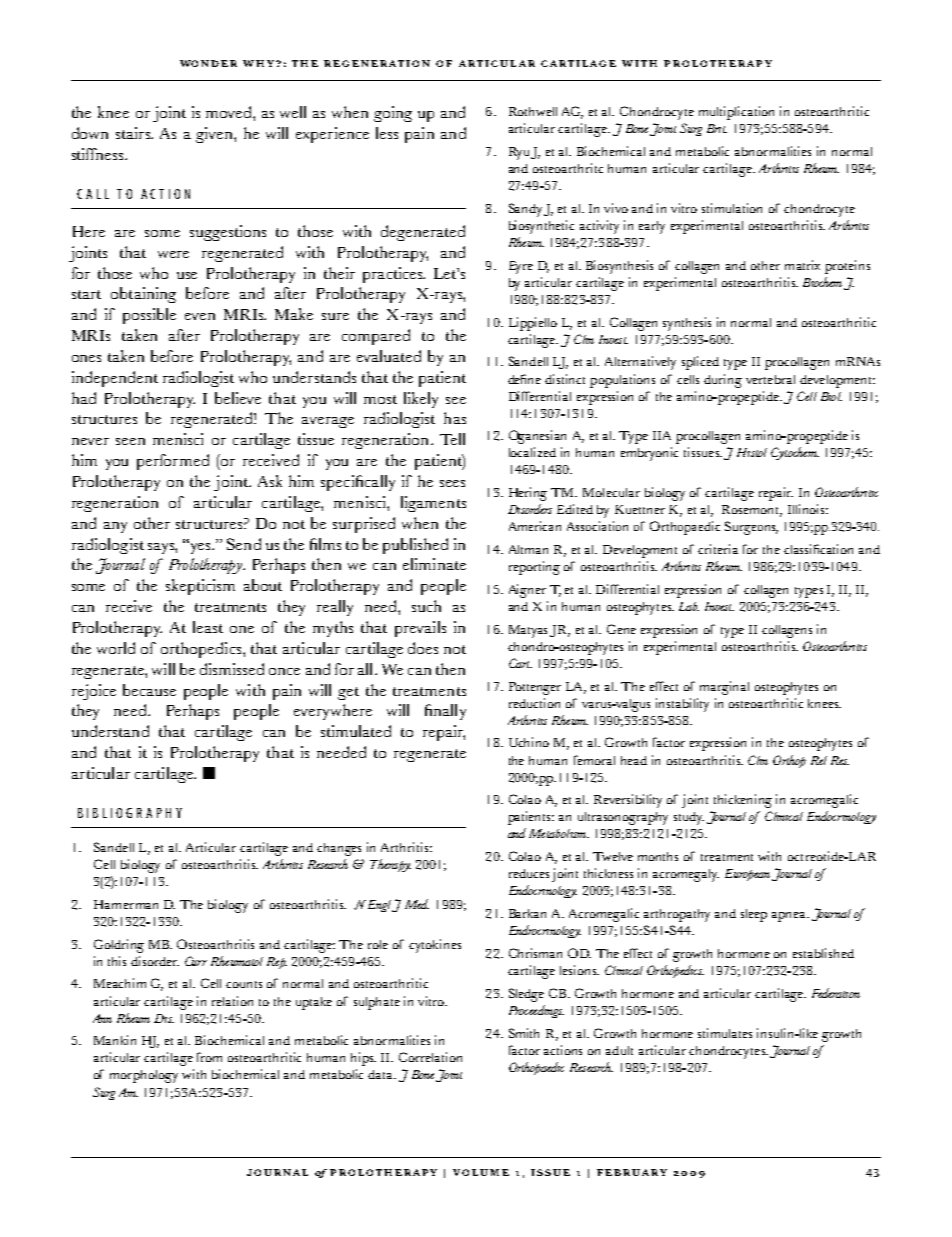  What do you see at coordinates (743, 801) in the screenshot?
I see `thickening` at bounding box center [743, 801].
